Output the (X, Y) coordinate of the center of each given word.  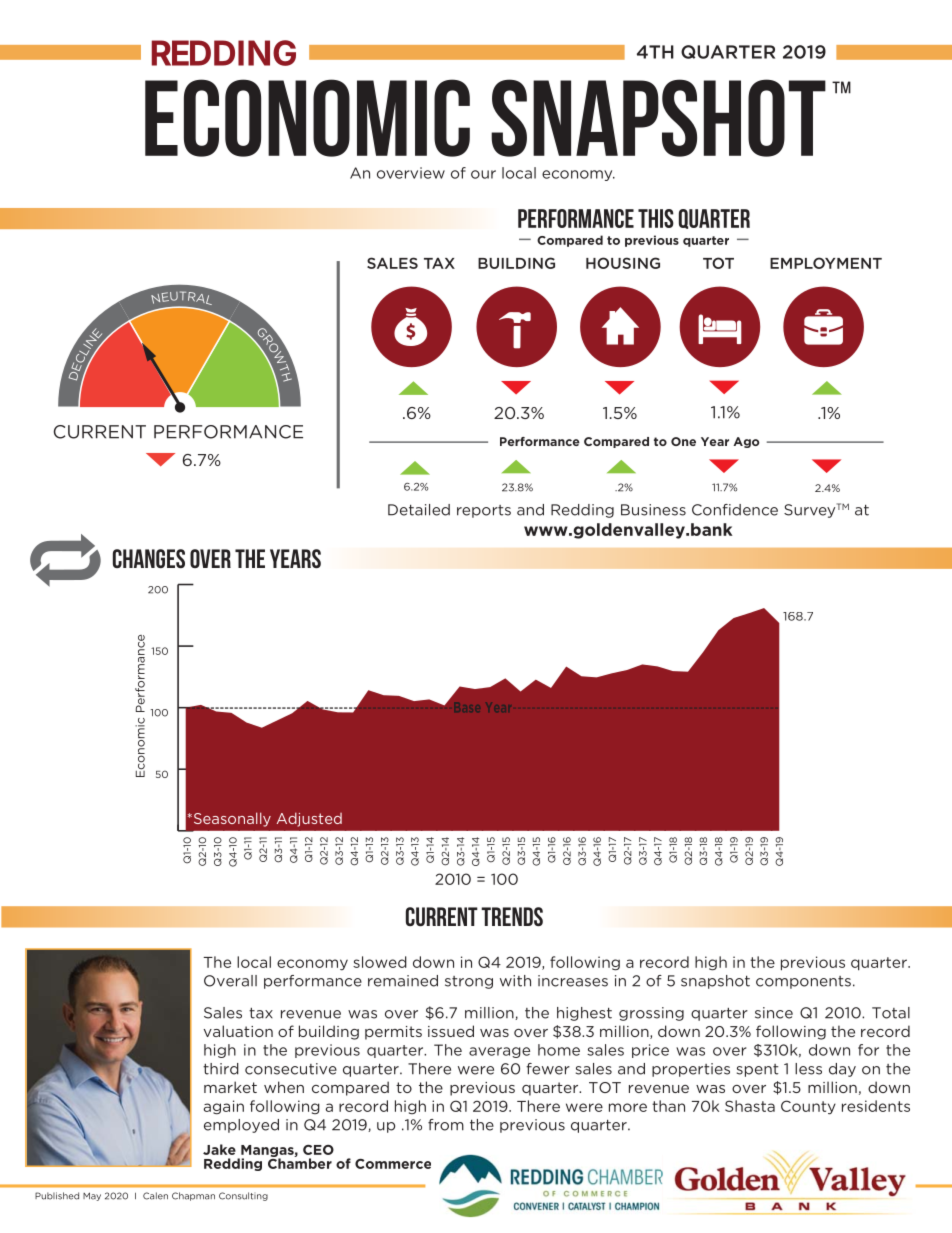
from (446, 1125)
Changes (149, 558)
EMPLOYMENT (826, 263)
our (483, 174)
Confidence (735, 510)
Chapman (193, 1196)
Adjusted (309, 819)
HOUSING (623, 263)
